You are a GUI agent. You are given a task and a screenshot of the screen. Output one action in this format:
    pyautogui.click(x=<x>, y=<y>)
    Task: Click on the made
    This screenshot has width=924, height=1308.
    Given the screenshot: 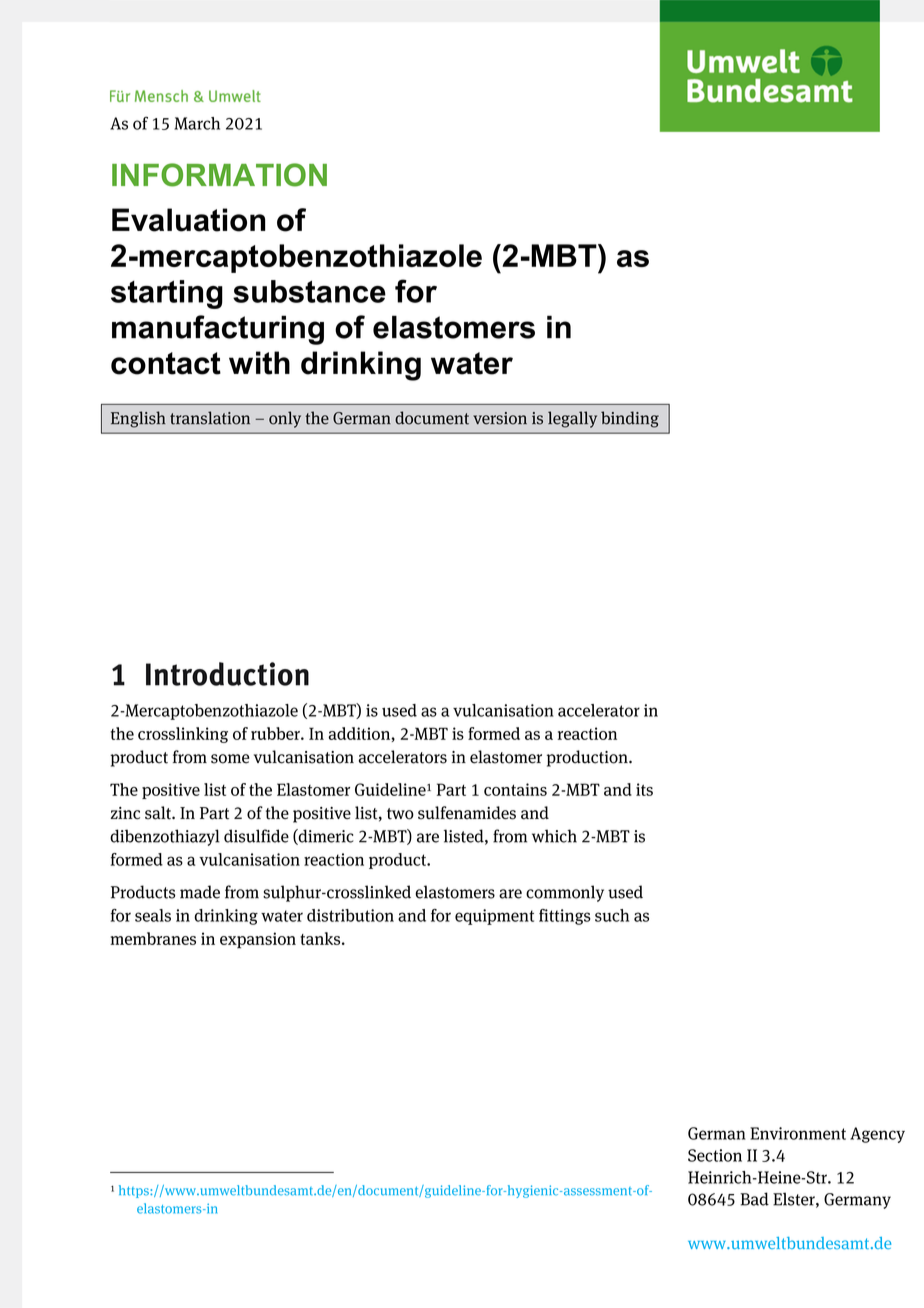 What is the action you would take?
    pyautogui.click(x=200, y=892)
